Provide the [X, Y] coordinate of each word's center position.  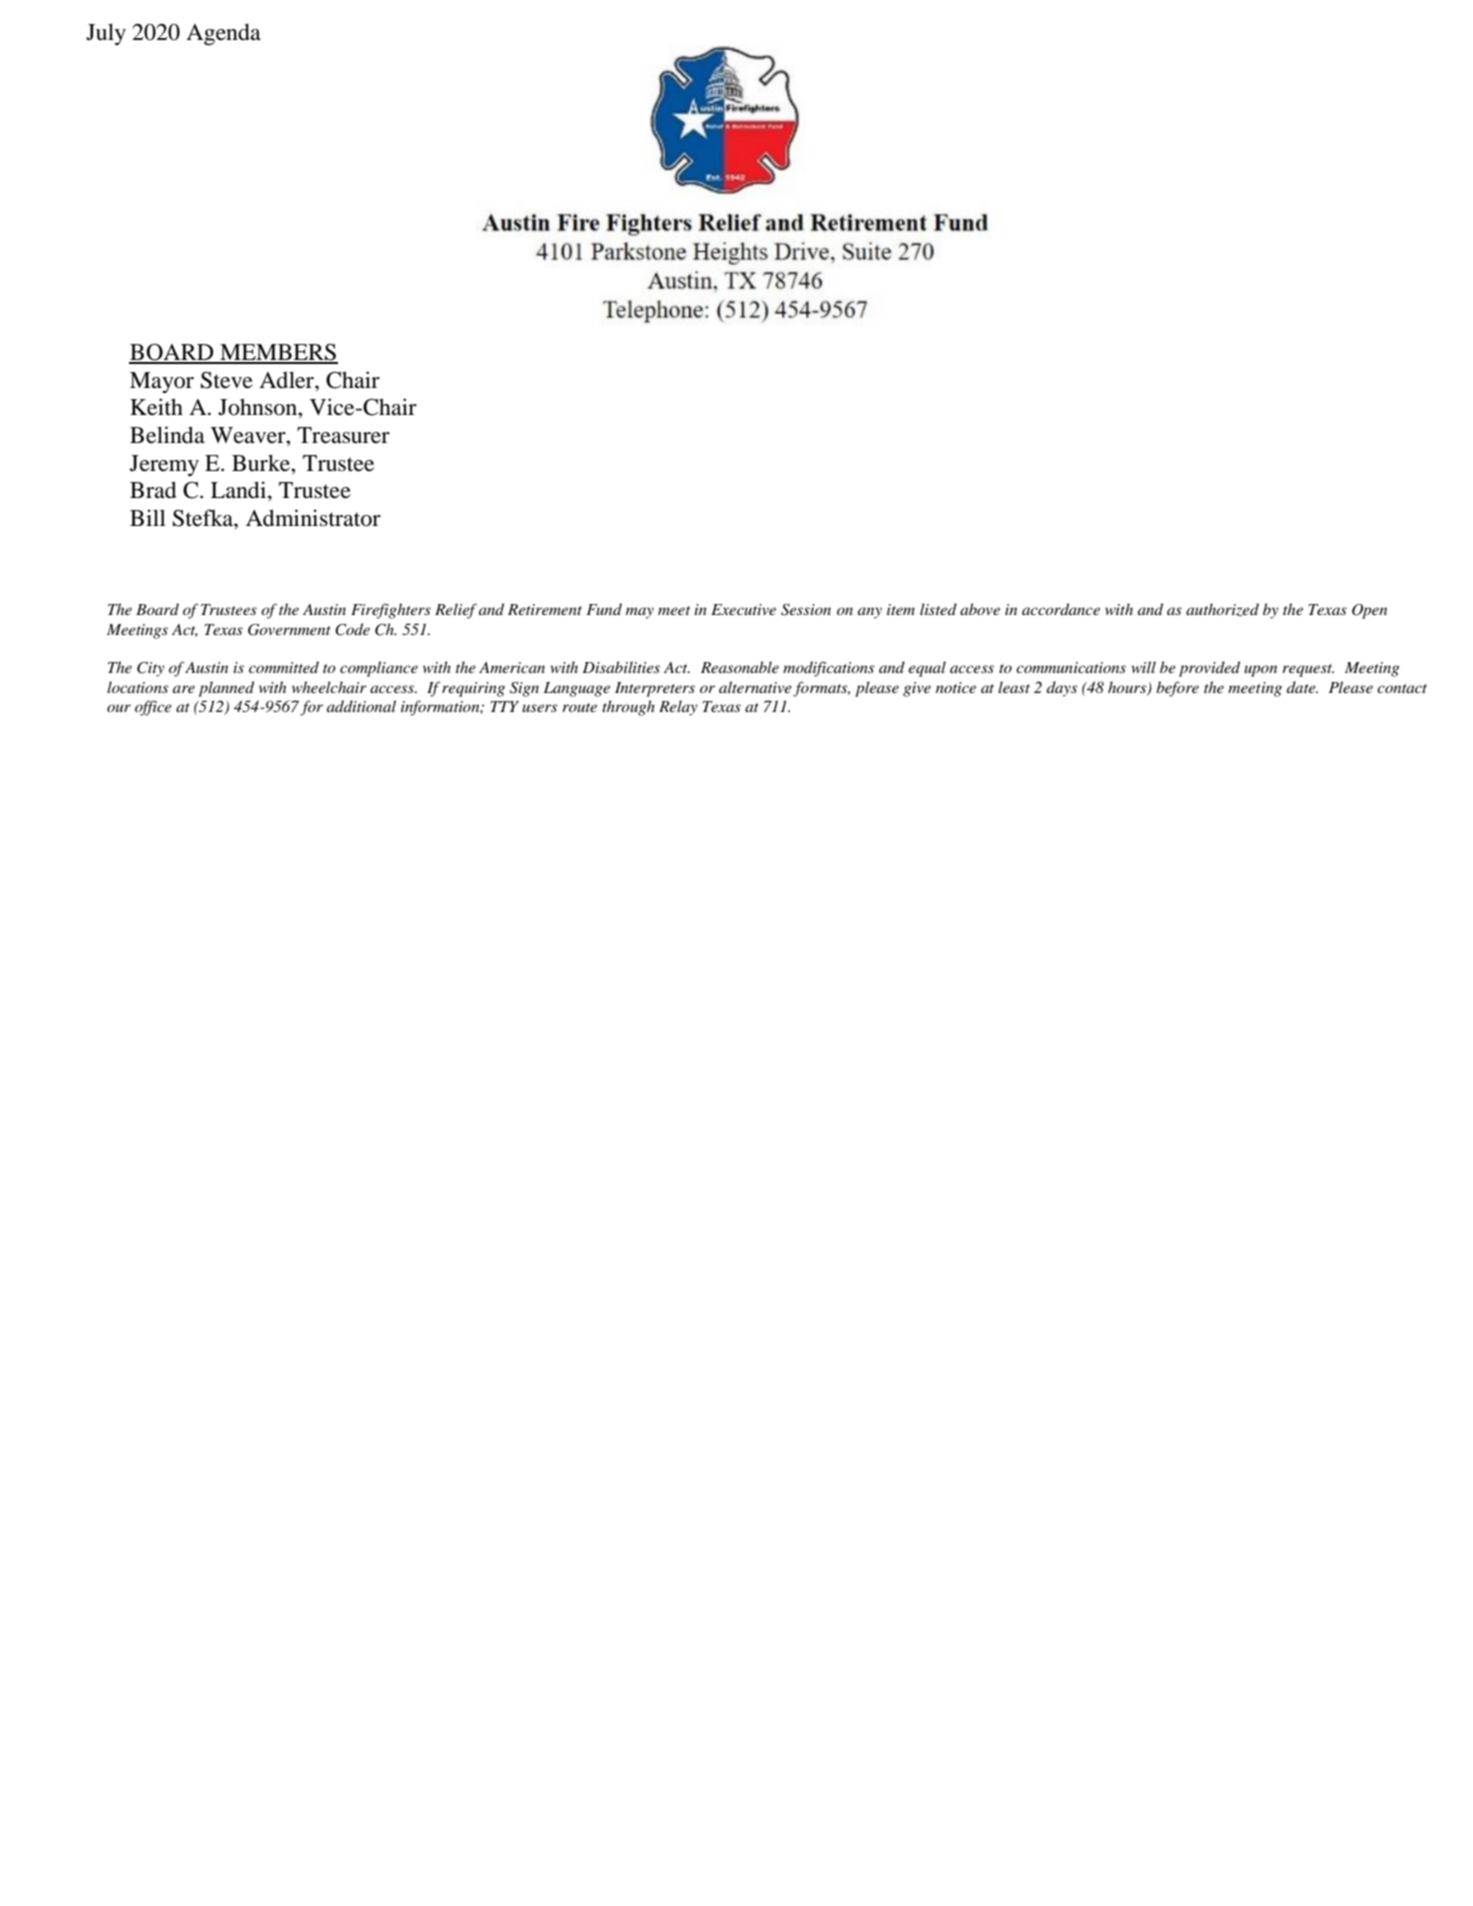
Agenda [223, 34]
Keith [156, 407]
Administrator [313, 518]
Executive [743, 609]
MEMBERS [278, 353]
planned [226, 689]
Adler [287, 380]
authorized [1222, 610]
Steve [227, 380]
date [1302, 687]
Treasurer [343, 435]
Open [1369, 611]
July [106, 34]
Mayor [162, 382]
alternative [755, 687]
